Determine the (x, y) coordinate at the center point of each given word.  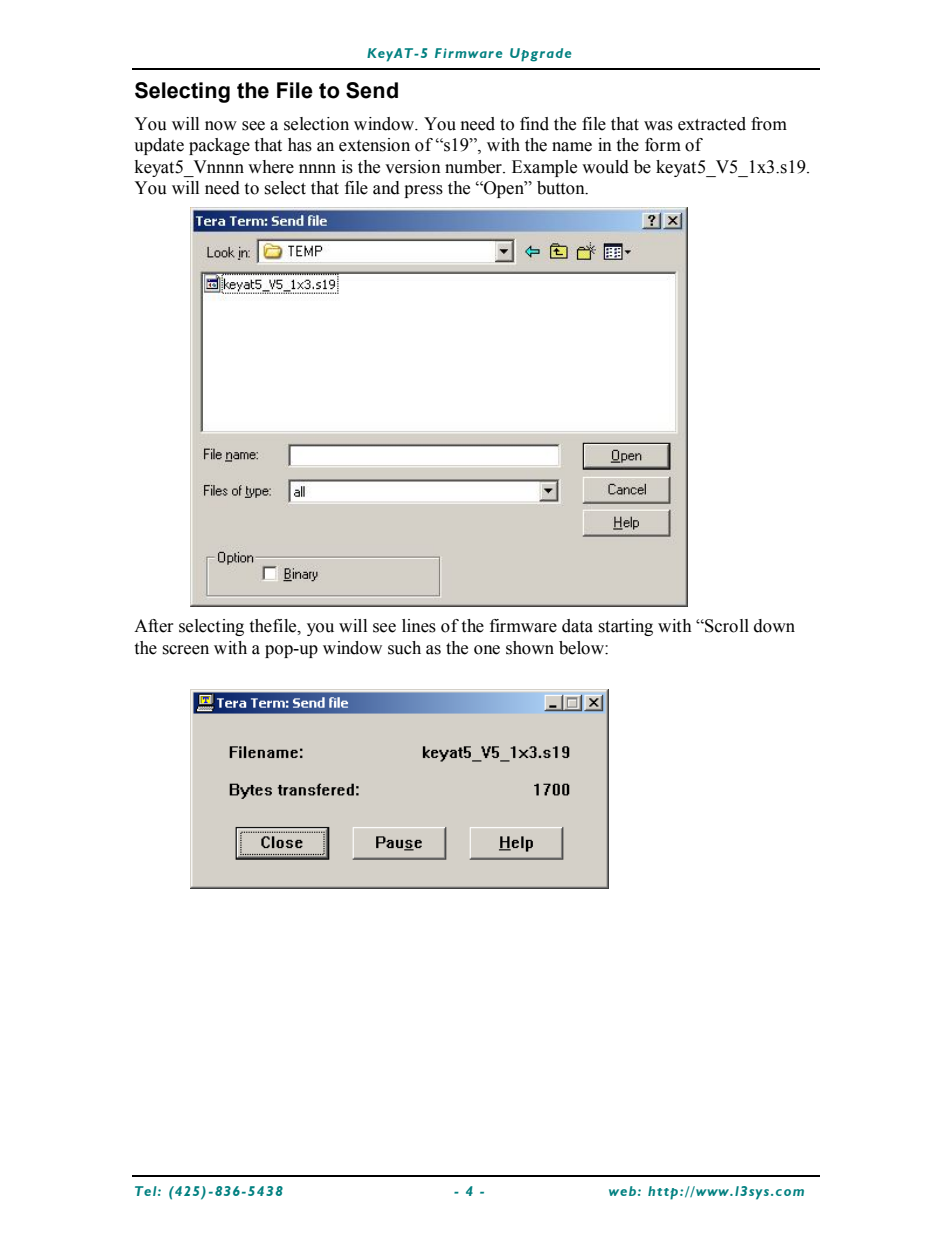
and (386, 188)
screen (185, 650)
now (221, 126)
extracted (712, 124)
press (423, 191)
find (534, 124)
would (605, 167)
